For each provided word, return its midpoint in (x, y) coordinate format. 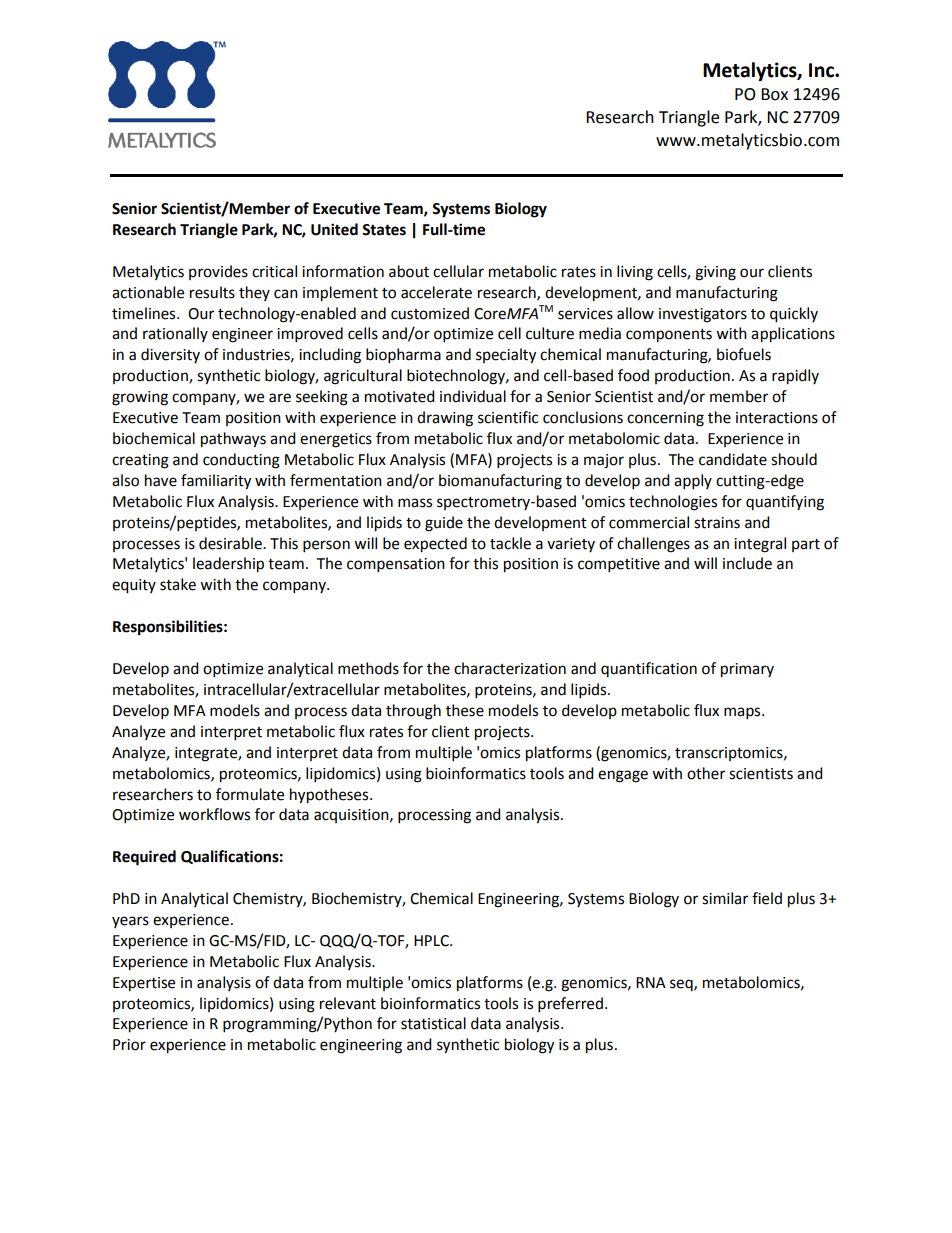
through (413, 712)
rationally (175, 334)
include (747, 563)
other (706, 773)
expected (435, 545)
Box (774, 94)
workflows (214, 814)
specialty (506, 356)
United (334, 229)
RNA (651, 982)
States (384, 230)
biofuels (744, 354)
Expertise (144, 984)
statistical (433, 1023)
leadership (228, 565)
